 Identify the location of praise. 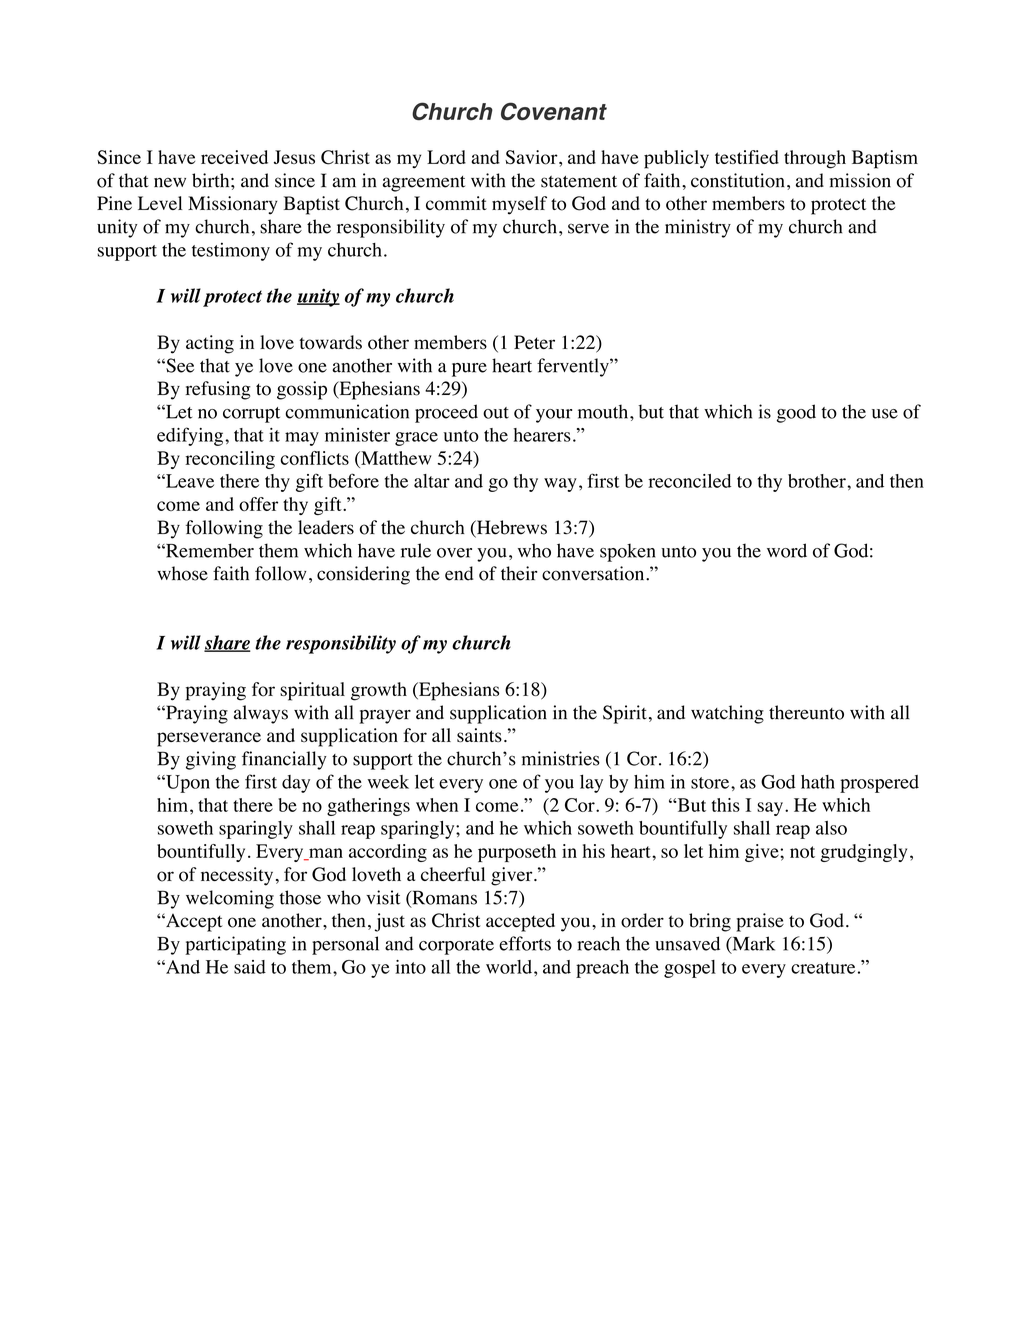
(760, 922).
